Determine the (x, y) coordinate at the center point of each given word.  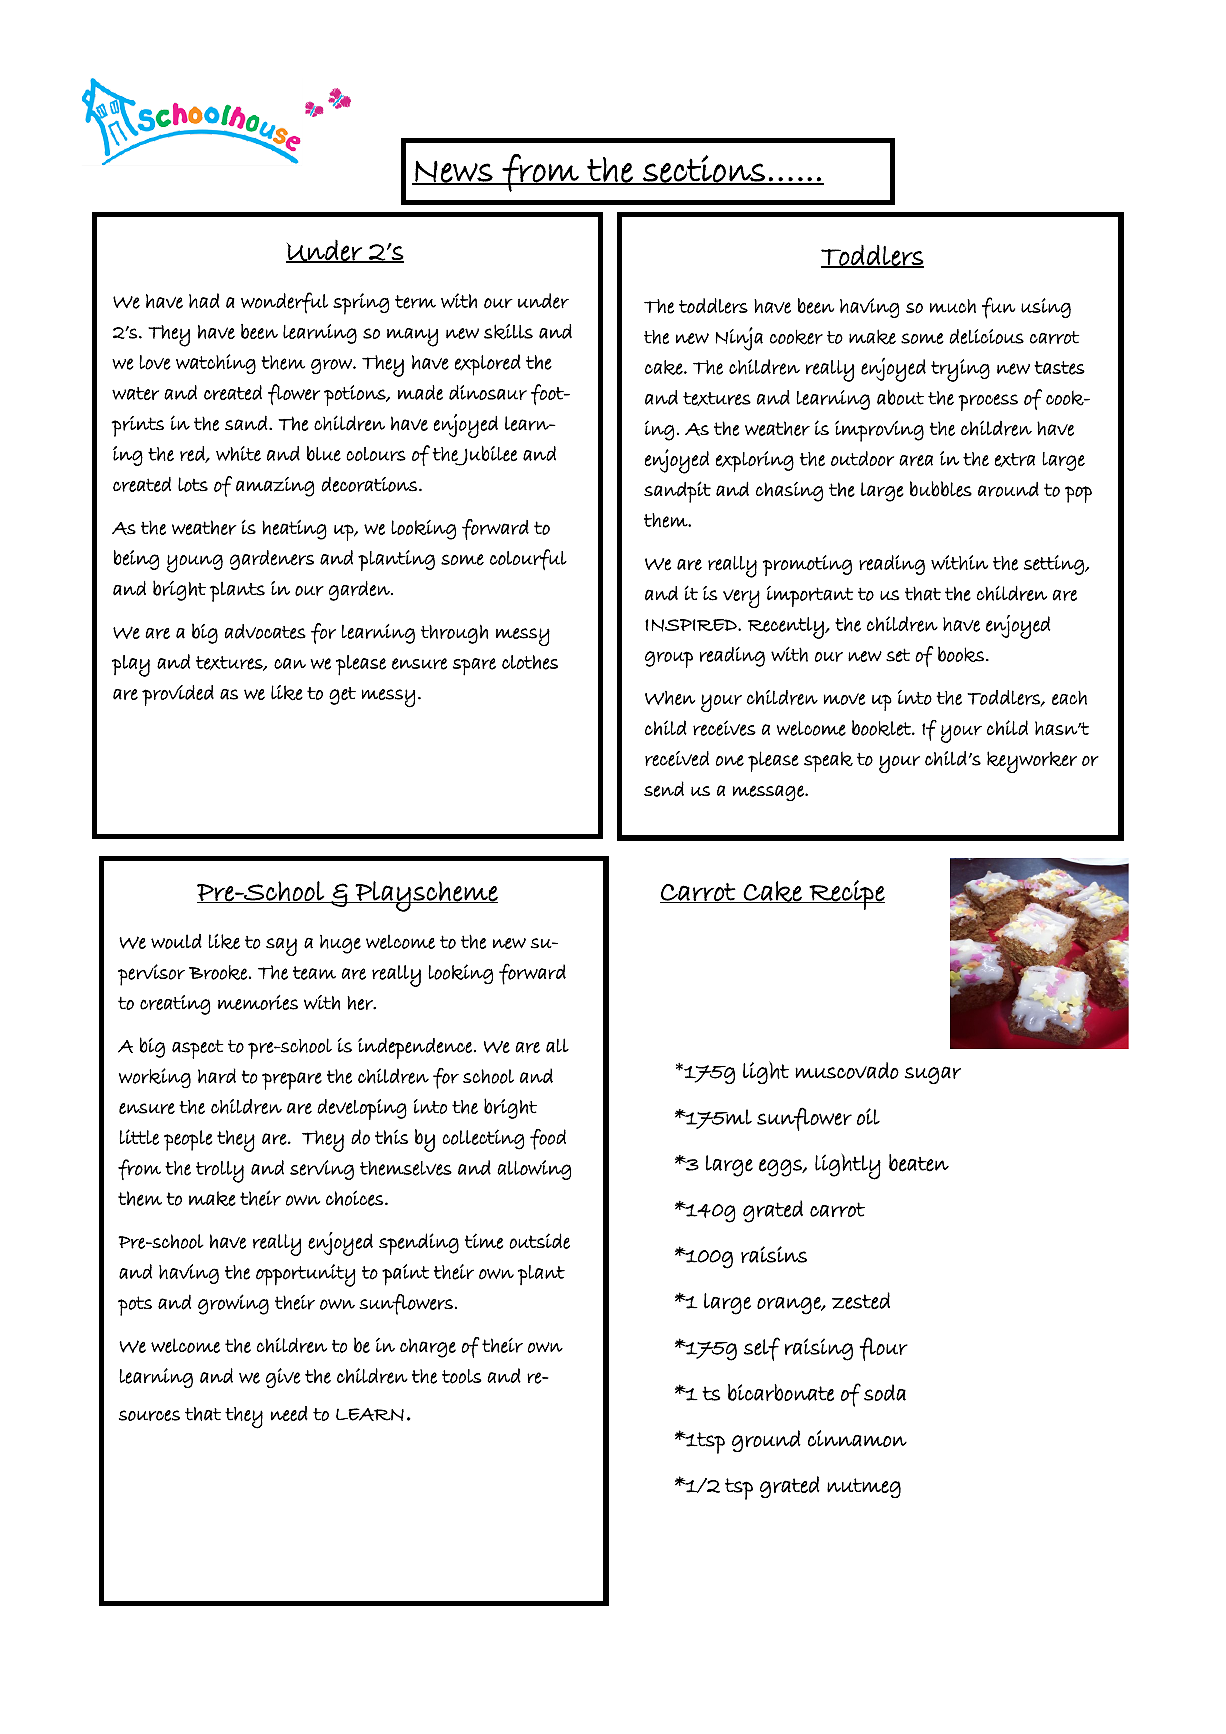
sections (704, 170)
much (953, 306)
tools (462, 1376)
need (289, 1413)
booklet (882, 728)
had (204, 300)
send (664, 789)
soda (885, 1392)
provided (178, 695)
